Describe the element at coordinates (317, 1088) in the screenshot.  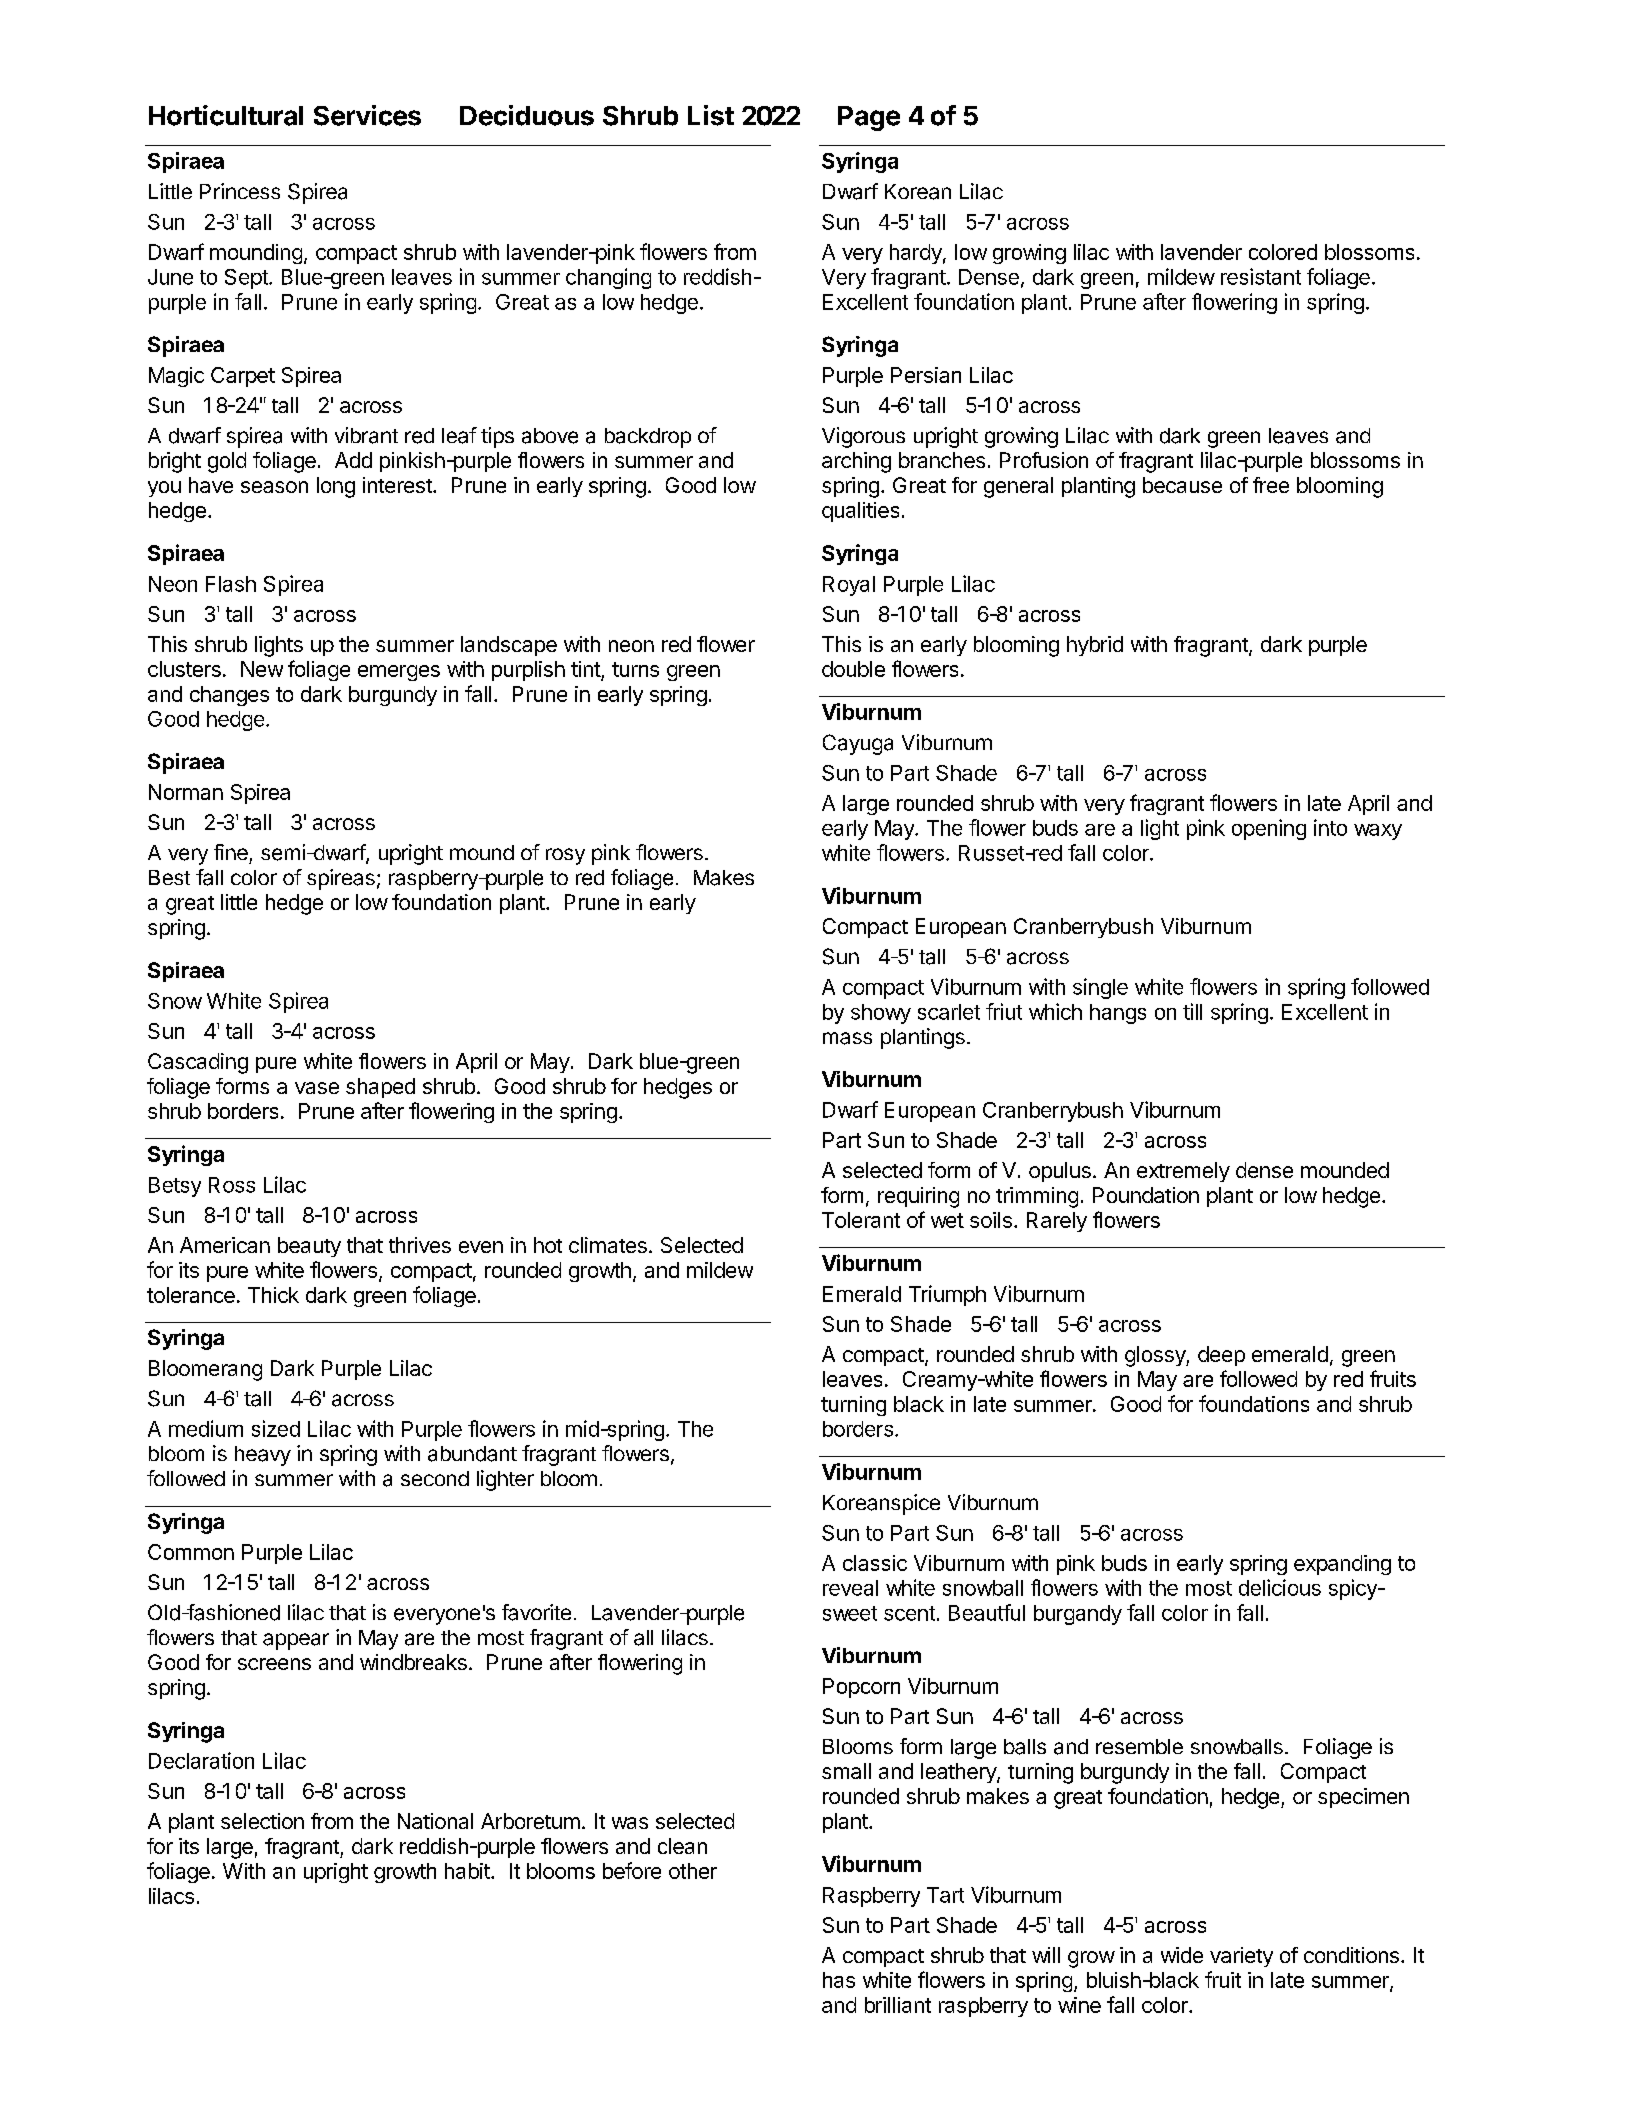
I see `vase` at that location.
